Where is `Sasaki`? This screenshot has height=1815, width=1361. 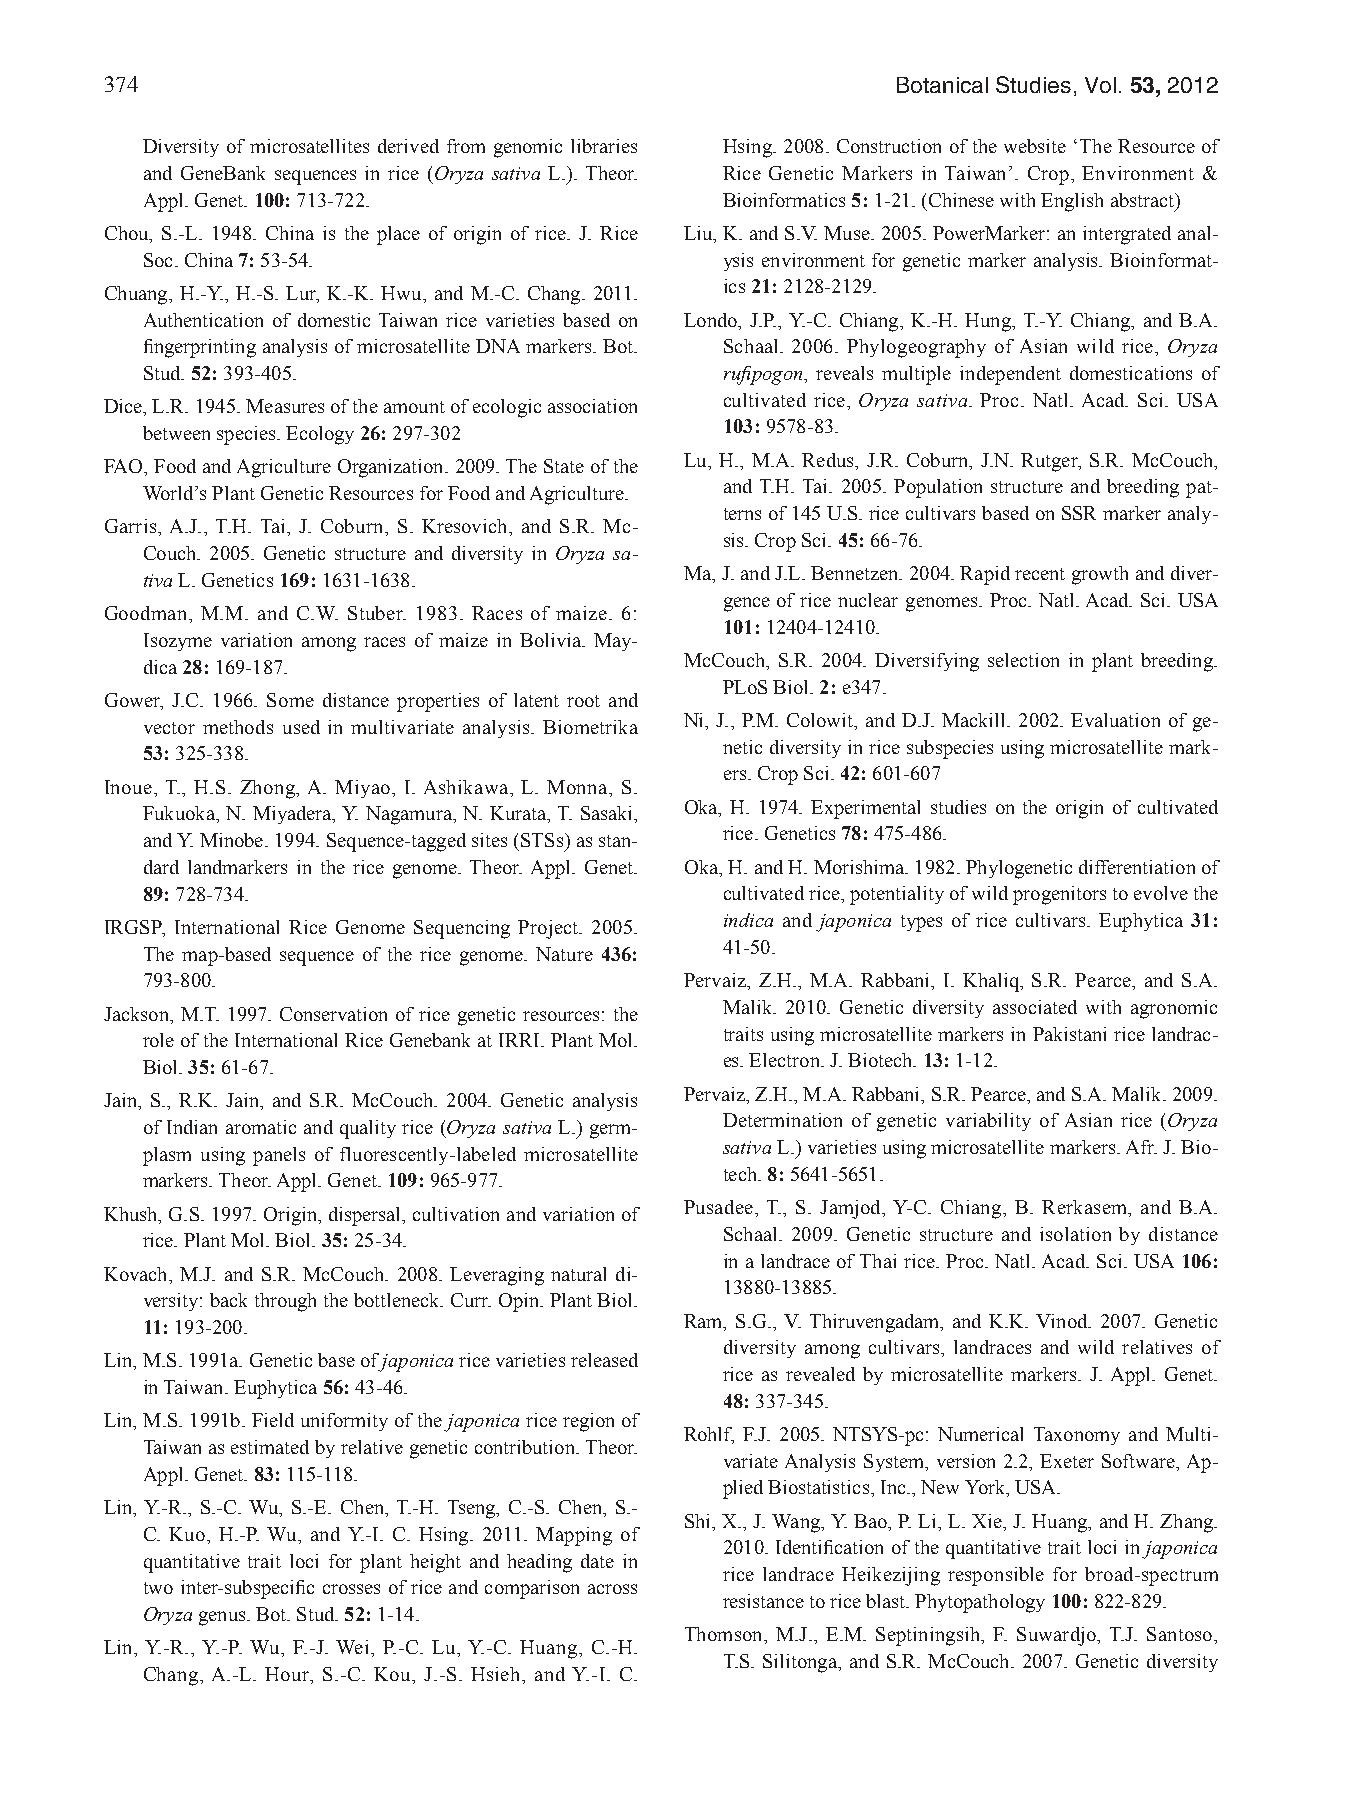
Sasaki is located at coordinates (608, 813).
